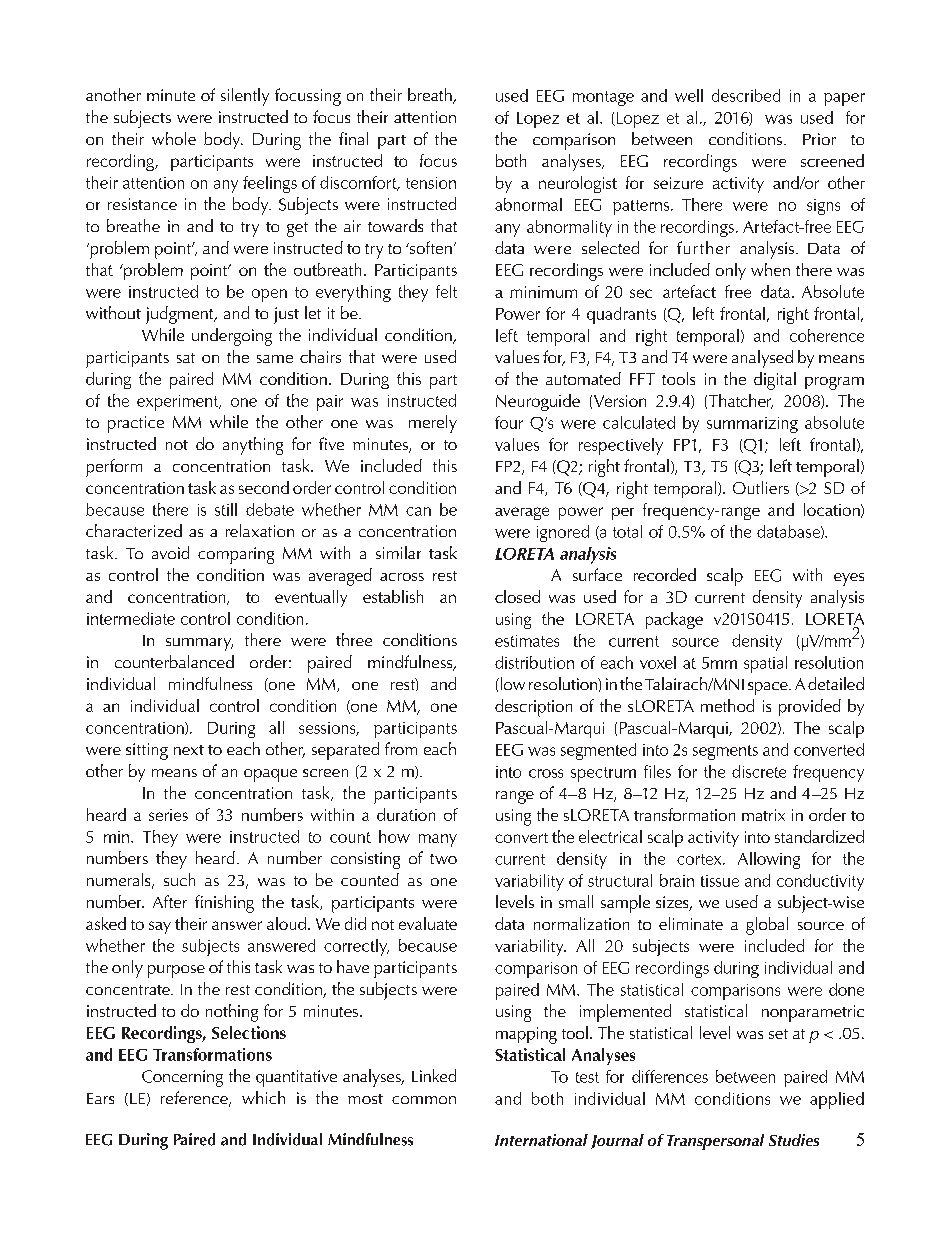 The image size is (952, 1233). I want to click on Studies, so click(794, 1140).
